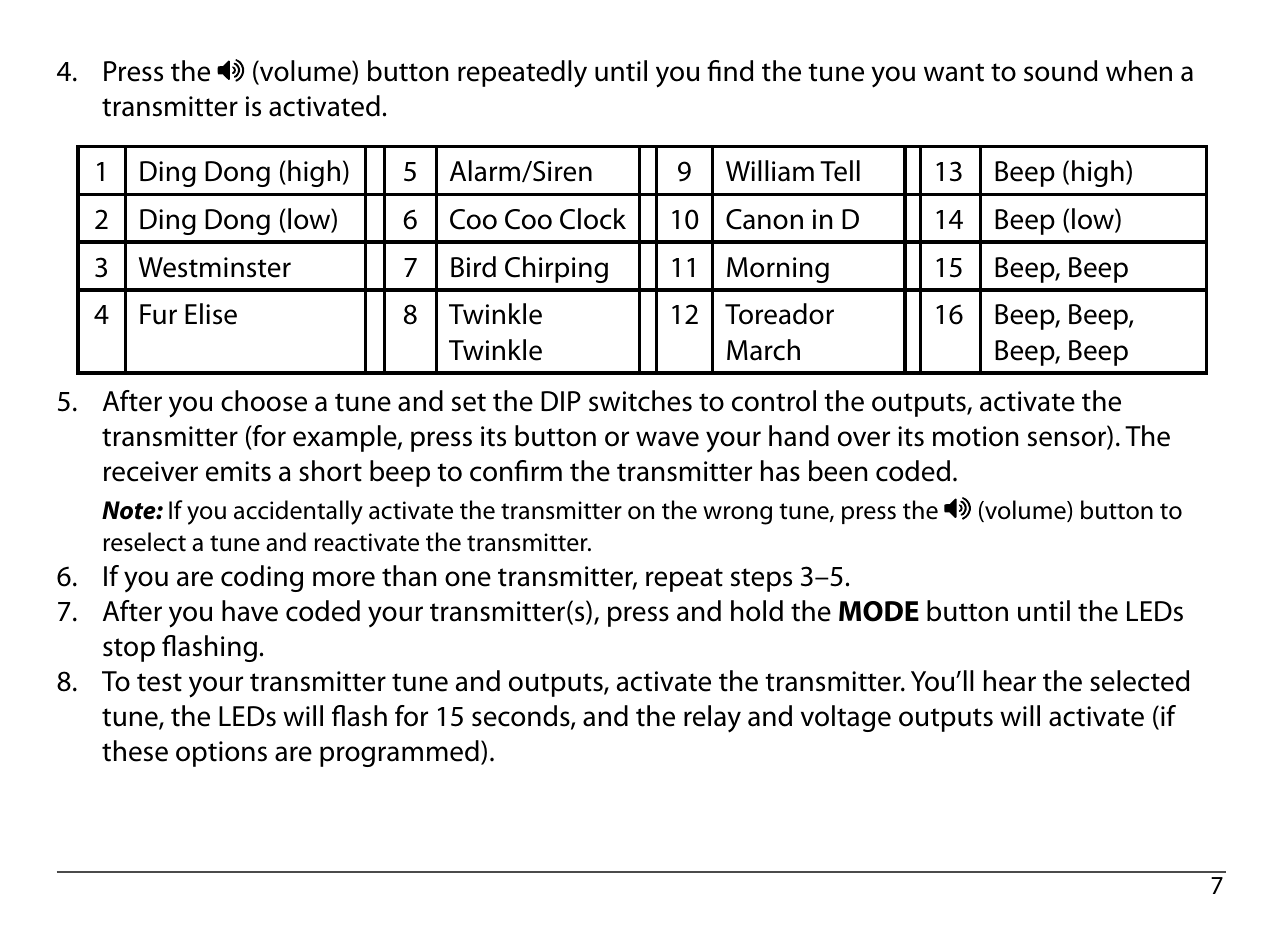 The width and height of the screenshot is (1288, 936). What do you see at coordinates (1061, 71) in the screenshot?
I see `sound` at bounding box center [1061, 71].
